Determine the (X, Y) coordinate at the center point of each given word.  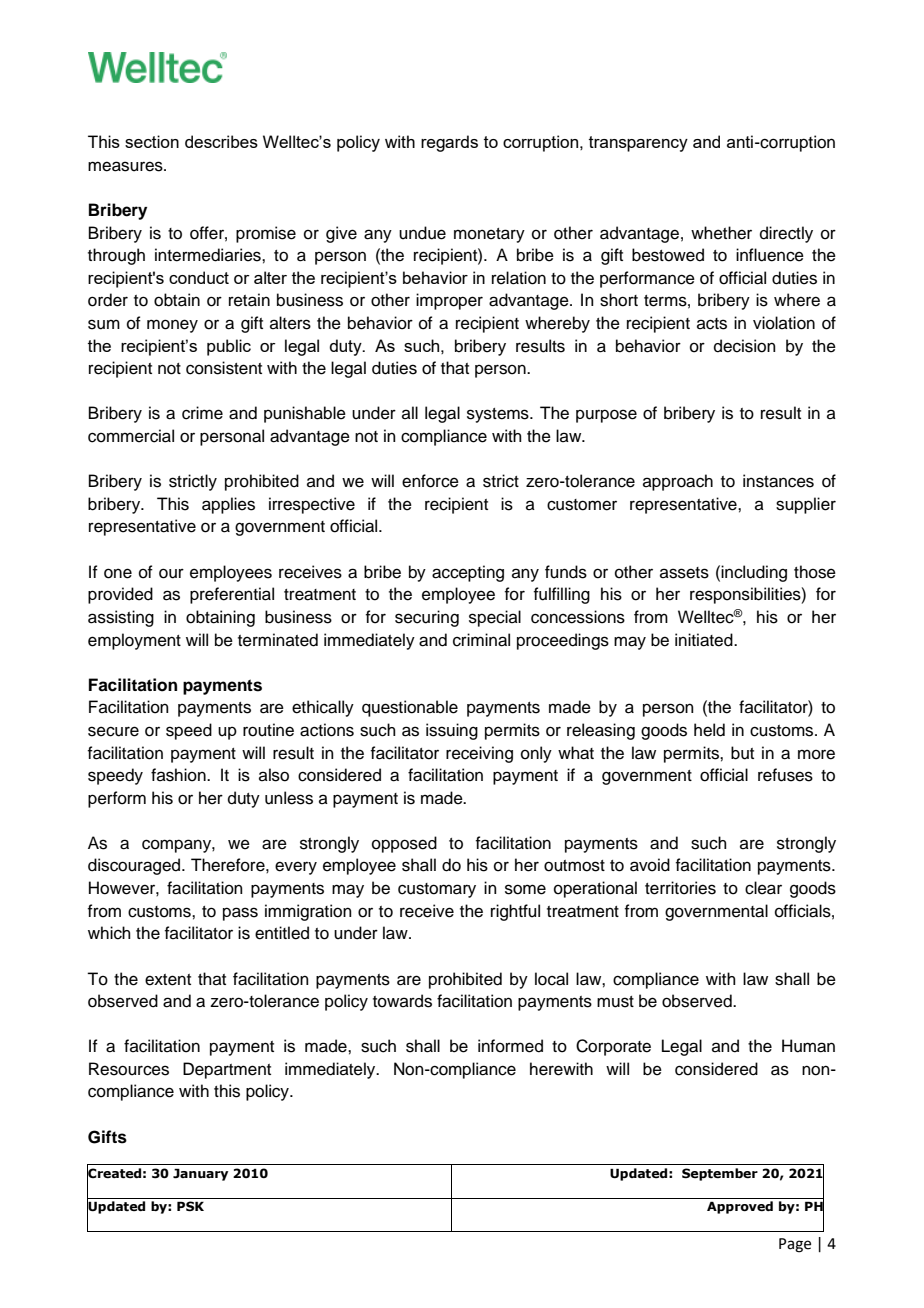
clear (763, 888)
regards (449, 143)
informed (510, 1046)
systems (499, 415)
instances (778, 481)
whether (721, 233)
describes (221, 141)
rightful (515, 912)
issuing (452, 731)
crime (202, 413)
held (709, 730)
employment (134, 641)
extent (168, 980)
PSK (190, 1206)
